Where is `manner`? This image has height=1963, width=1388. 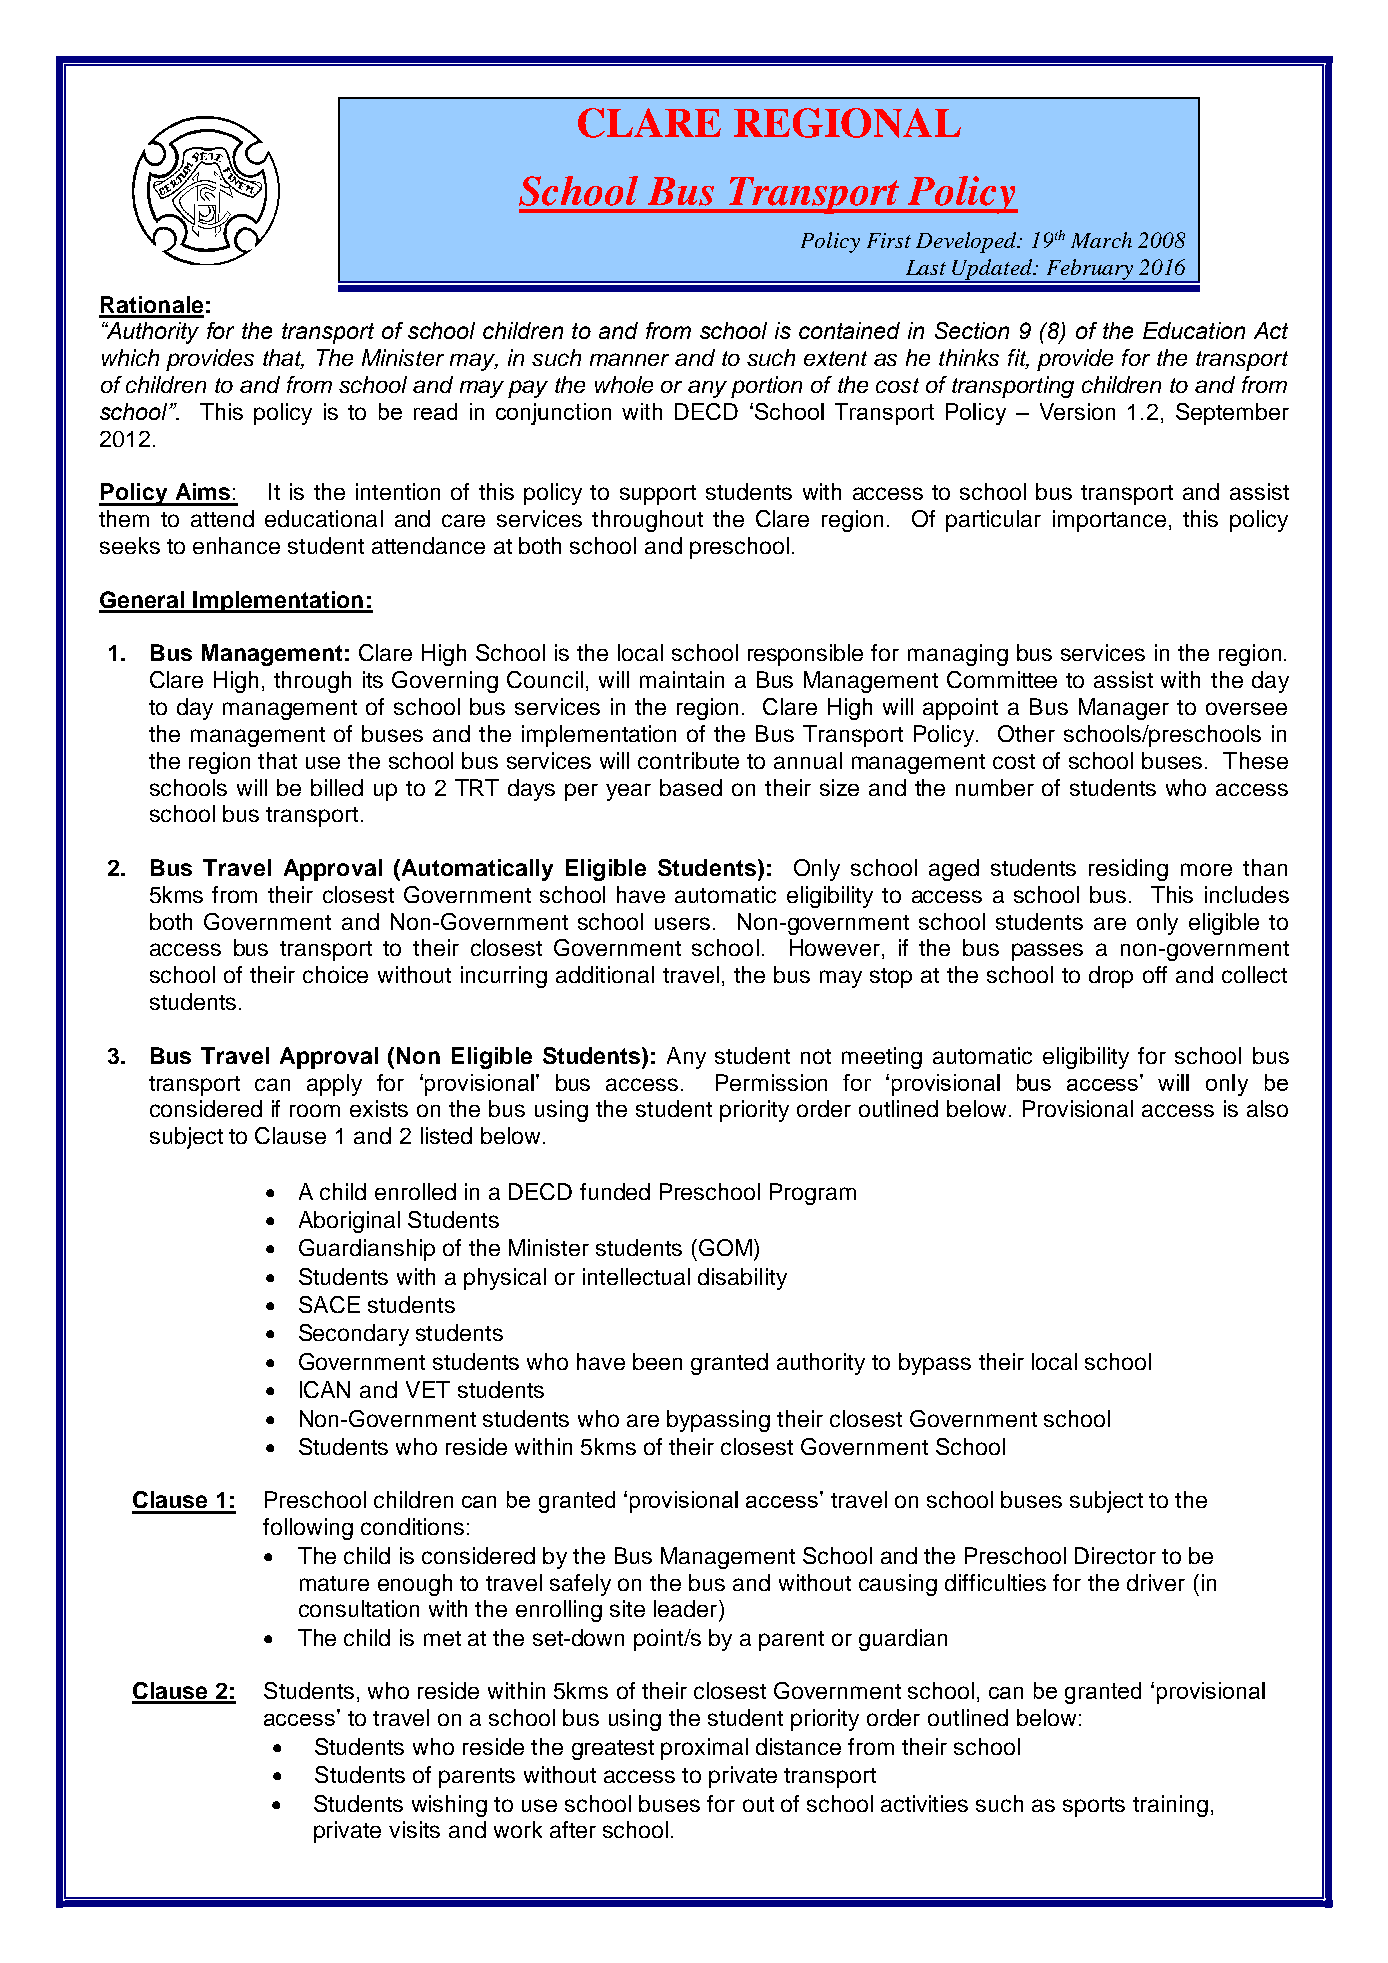
manner is located at coordinates (629, 359).
